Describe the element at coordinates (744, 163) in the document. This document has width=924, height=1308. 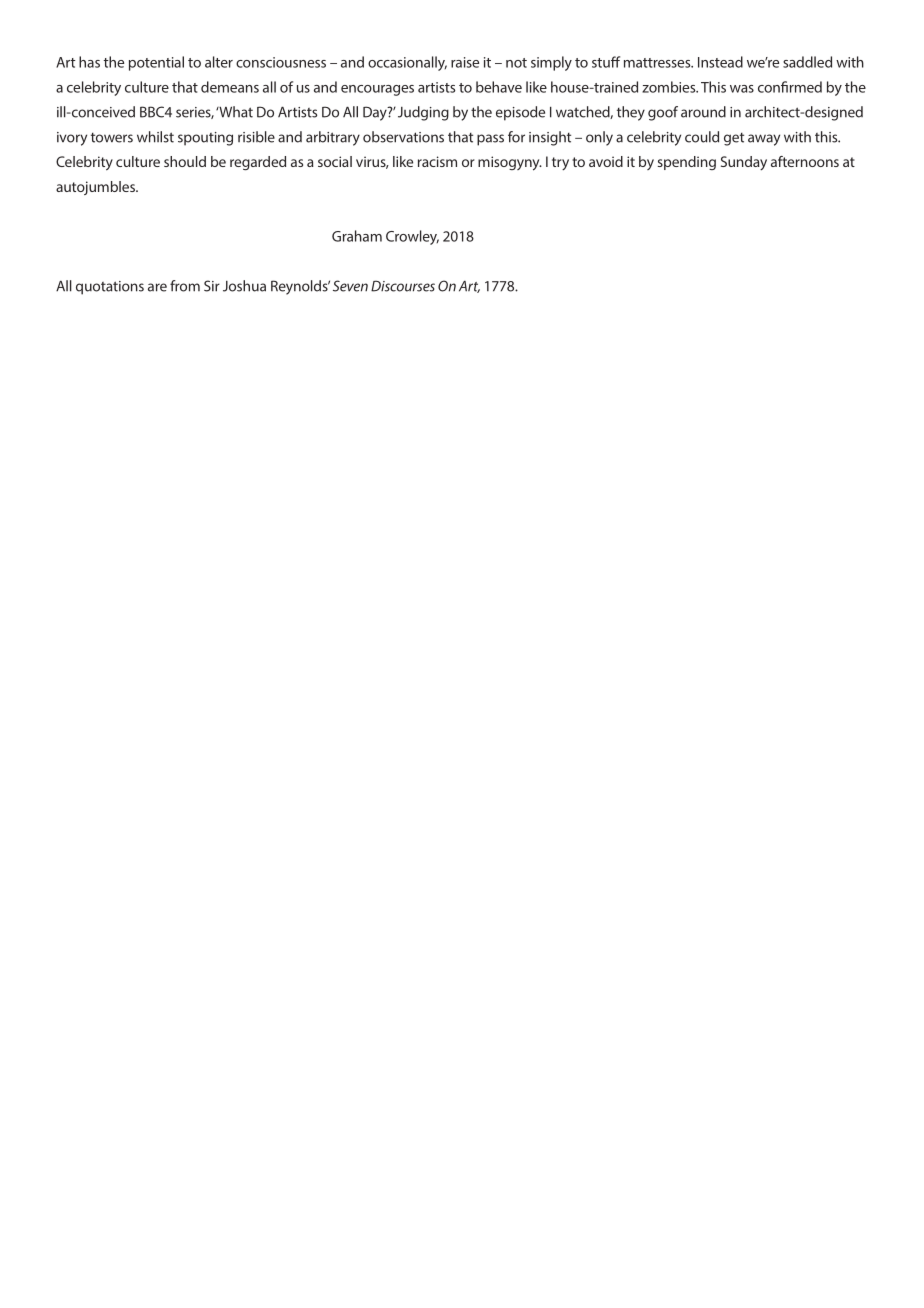
I see `Sunday` at that location.
